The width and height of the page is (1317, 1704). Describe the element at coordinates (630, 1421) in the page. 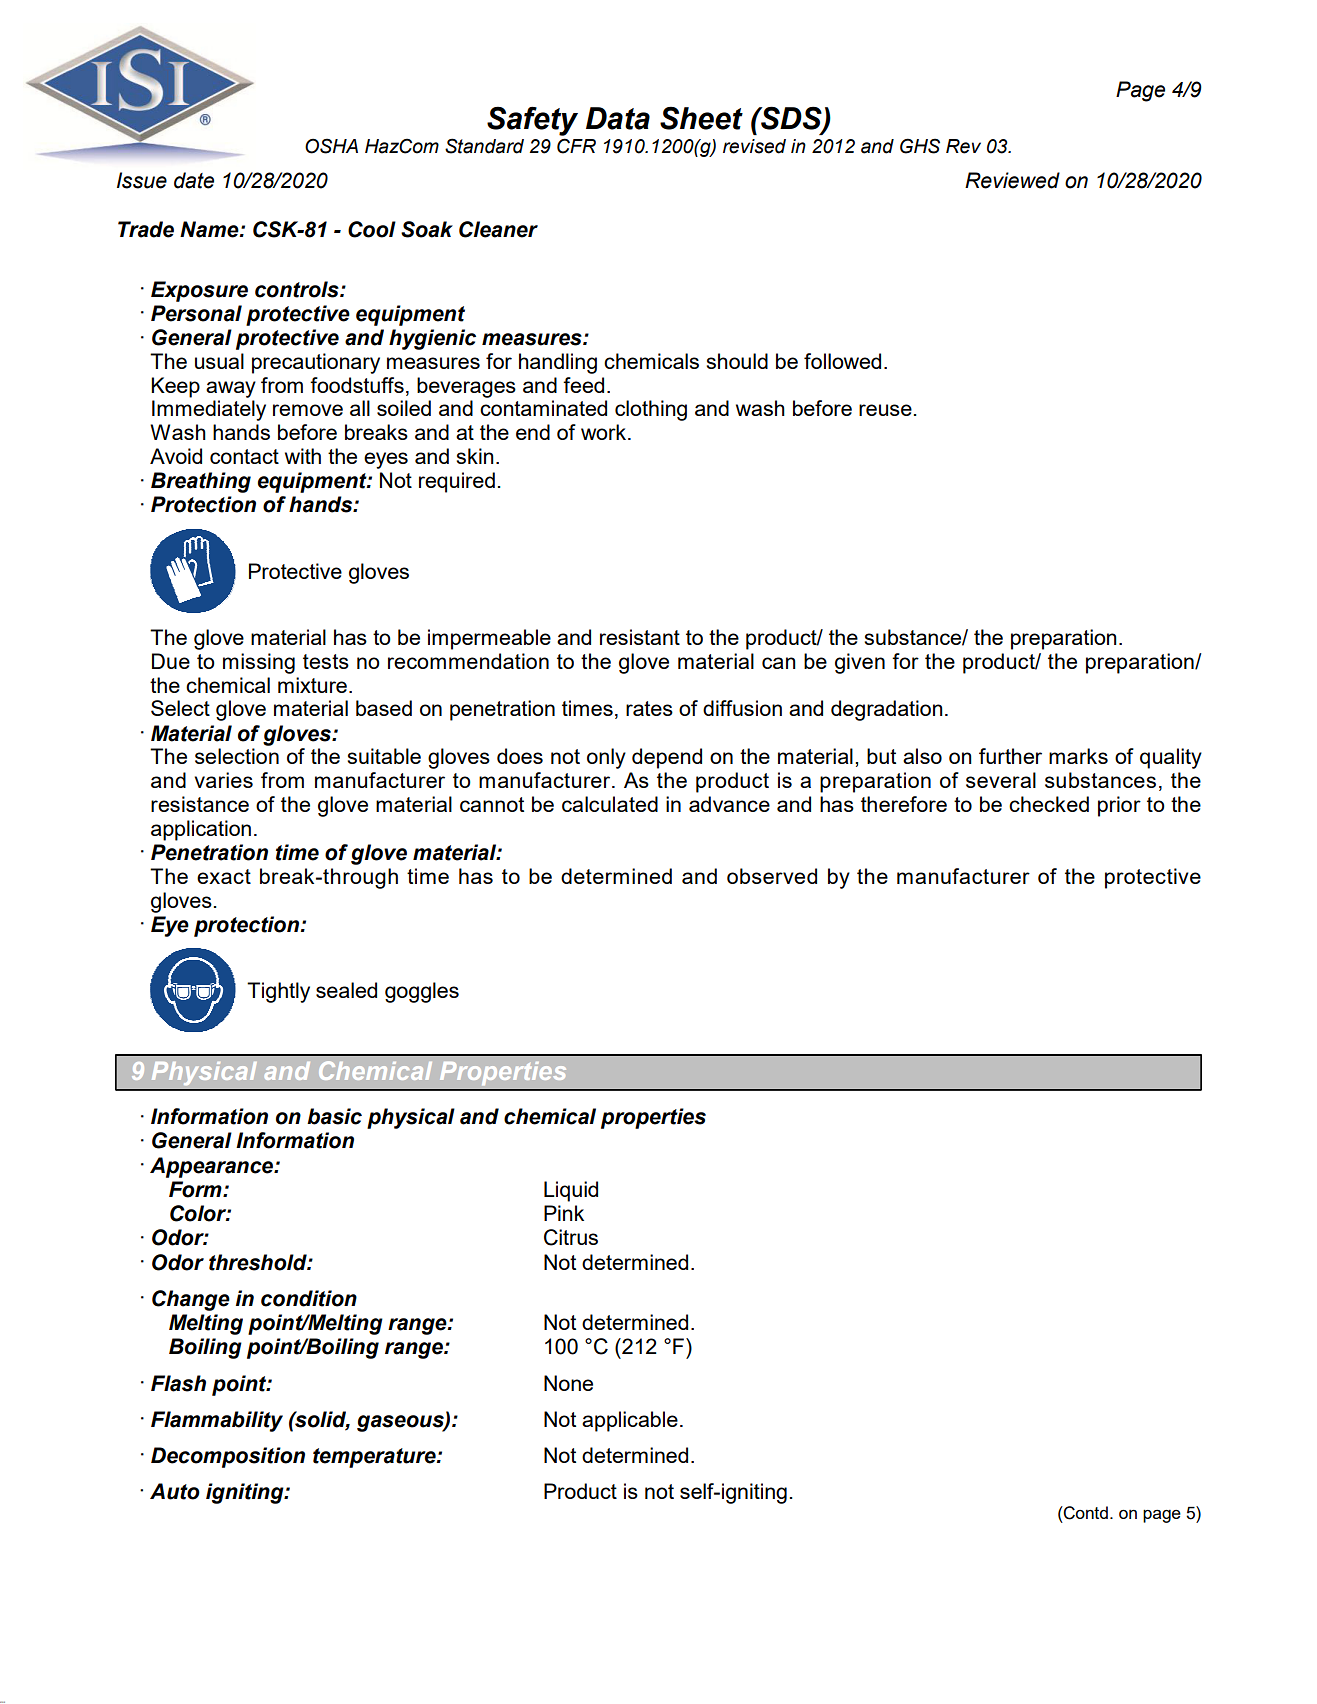

I see `applicable` at that location.
